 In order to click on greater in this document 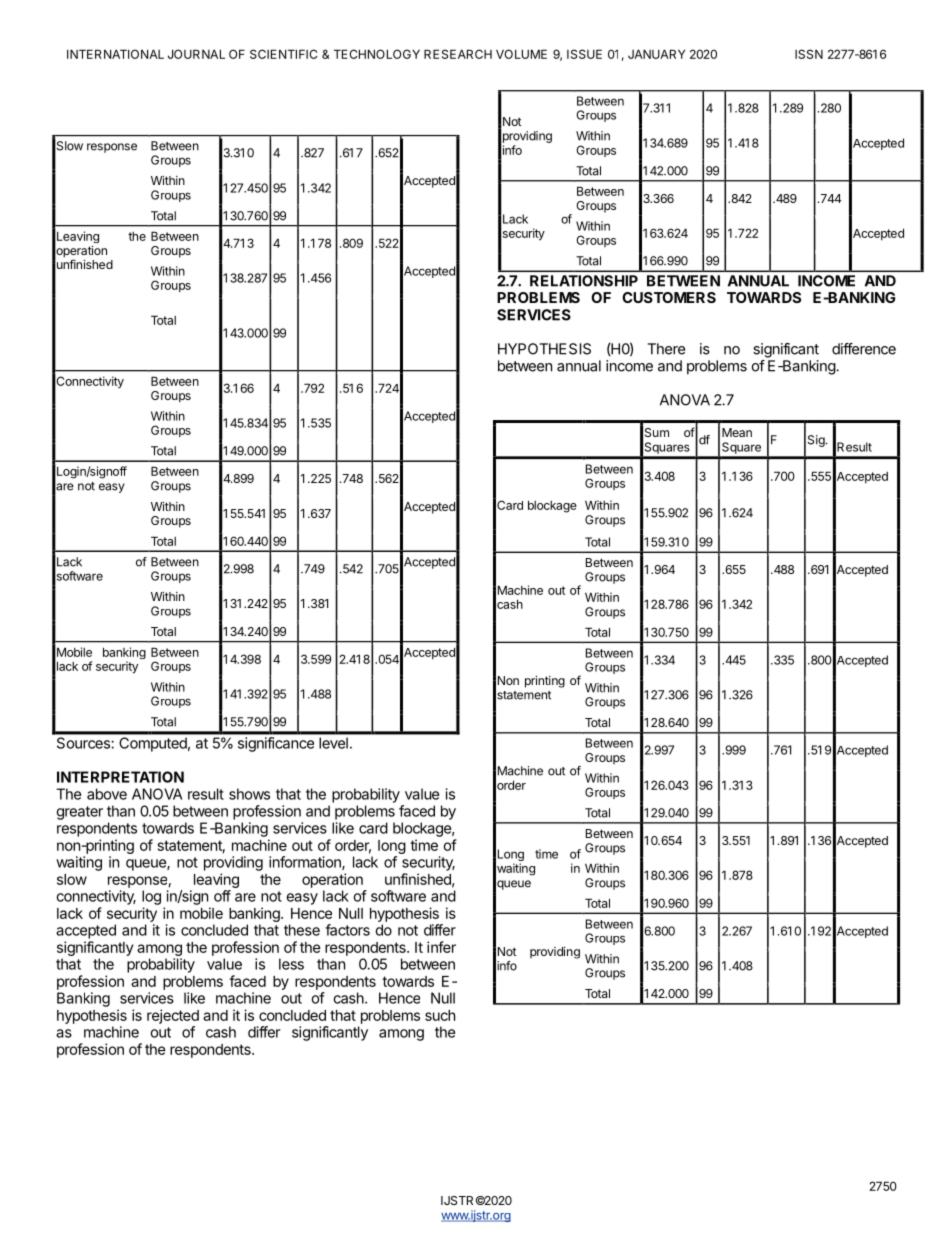, I will do `click(79, 813)`.
